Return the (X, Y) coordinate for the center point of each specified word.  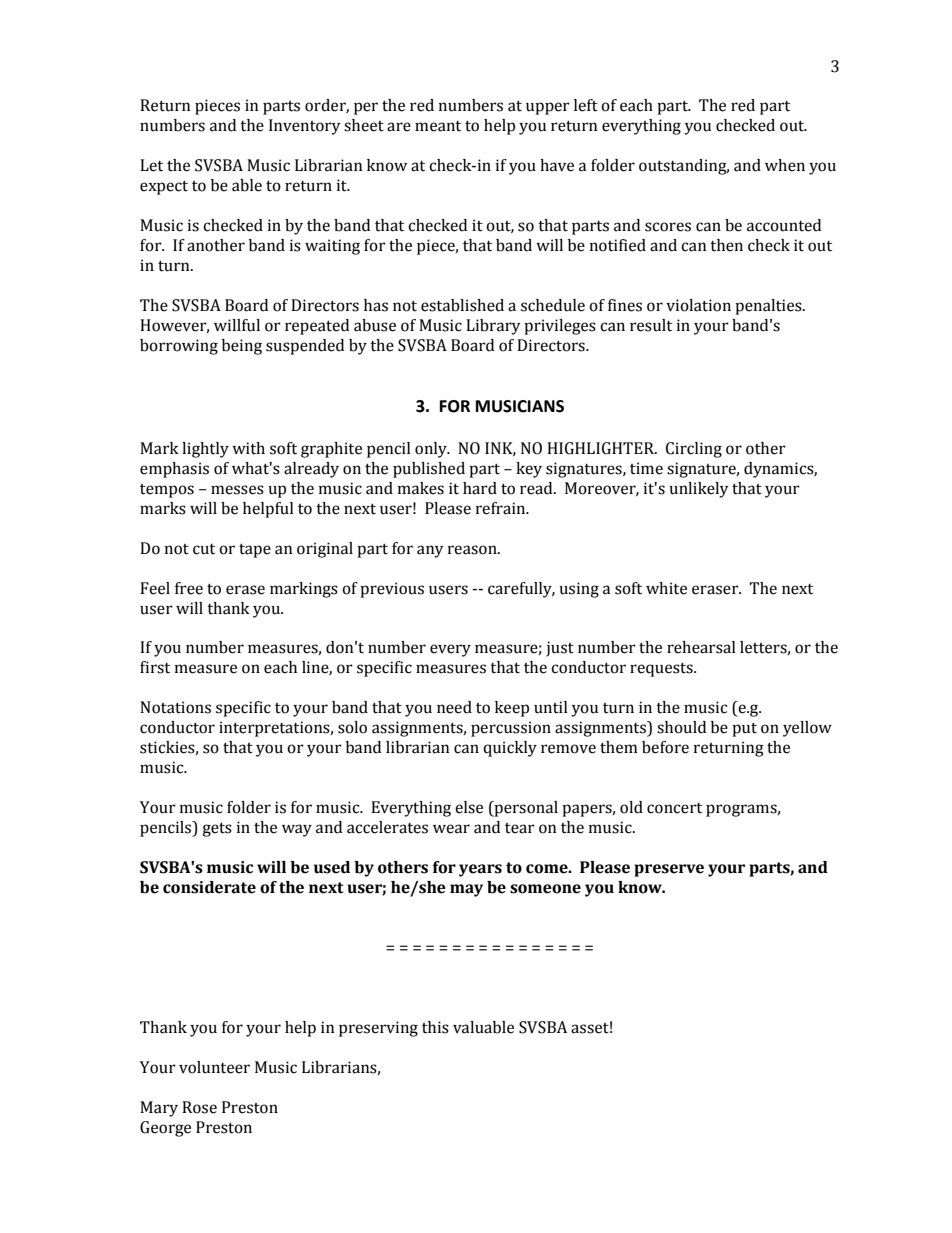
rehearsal (701, 647)
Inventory (304, 127)
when (785, 165)
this (435, 1027)
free (189, 588)
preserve (669, 870)
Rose (199, 1107)
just (560, 649)
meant (438, 126)
